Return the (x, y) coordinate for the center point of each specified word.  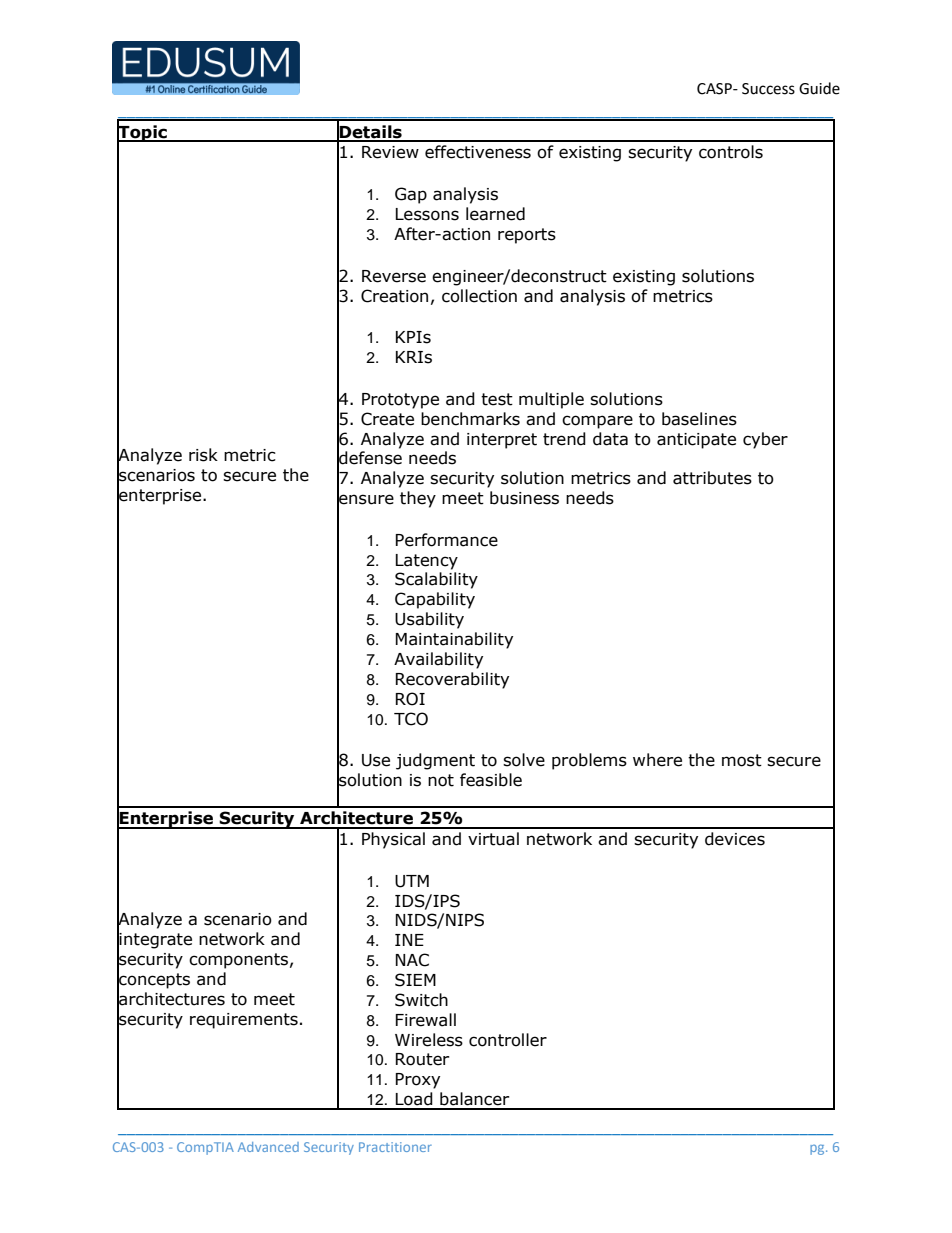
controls (731, 152)
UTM (412, 881)
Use (376, 760)
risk (203, 455)
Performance (447, 540)
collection (479, 296)
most (742, 760)
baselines (699, 419)
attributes (712, 478)
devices (735, 839)
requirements (244, 1021)
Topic (143, 133)
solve (524, 760)
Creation (394, 296)
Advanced (268, 1147)
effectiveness (478, 152)
